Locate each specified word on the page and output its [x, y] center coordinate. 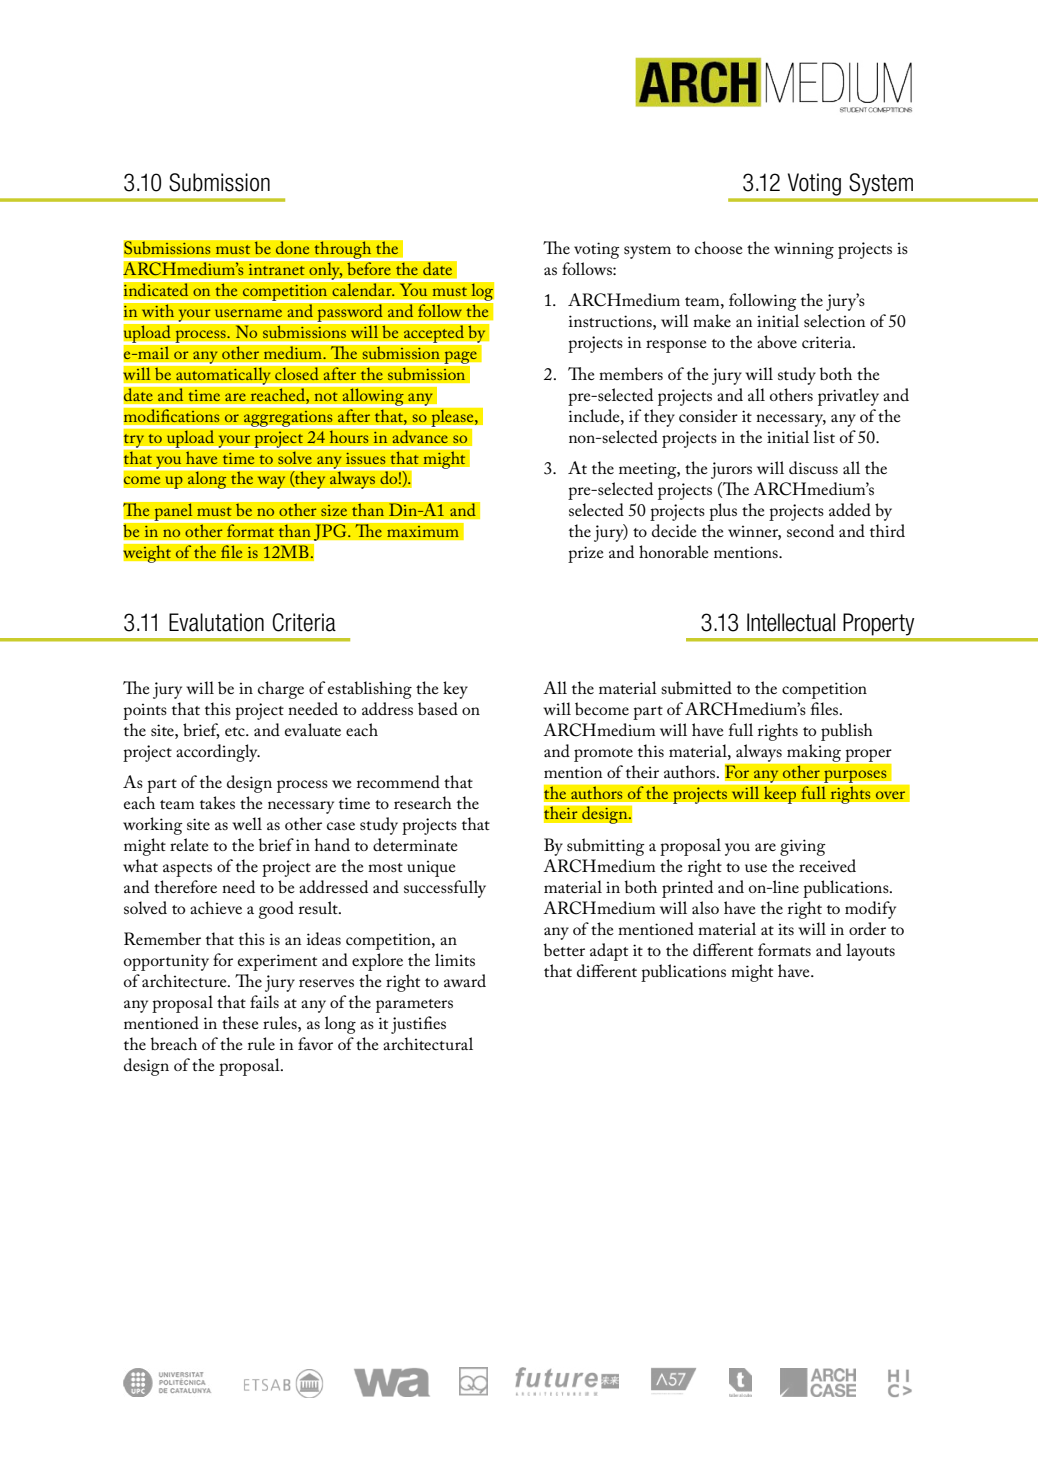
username [248, 313]
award [465, 980]
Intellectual [791, 622]
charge [281, 690]
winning [804, 250]
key [455, 690]
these [240, 1022]
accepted [434, 334]
